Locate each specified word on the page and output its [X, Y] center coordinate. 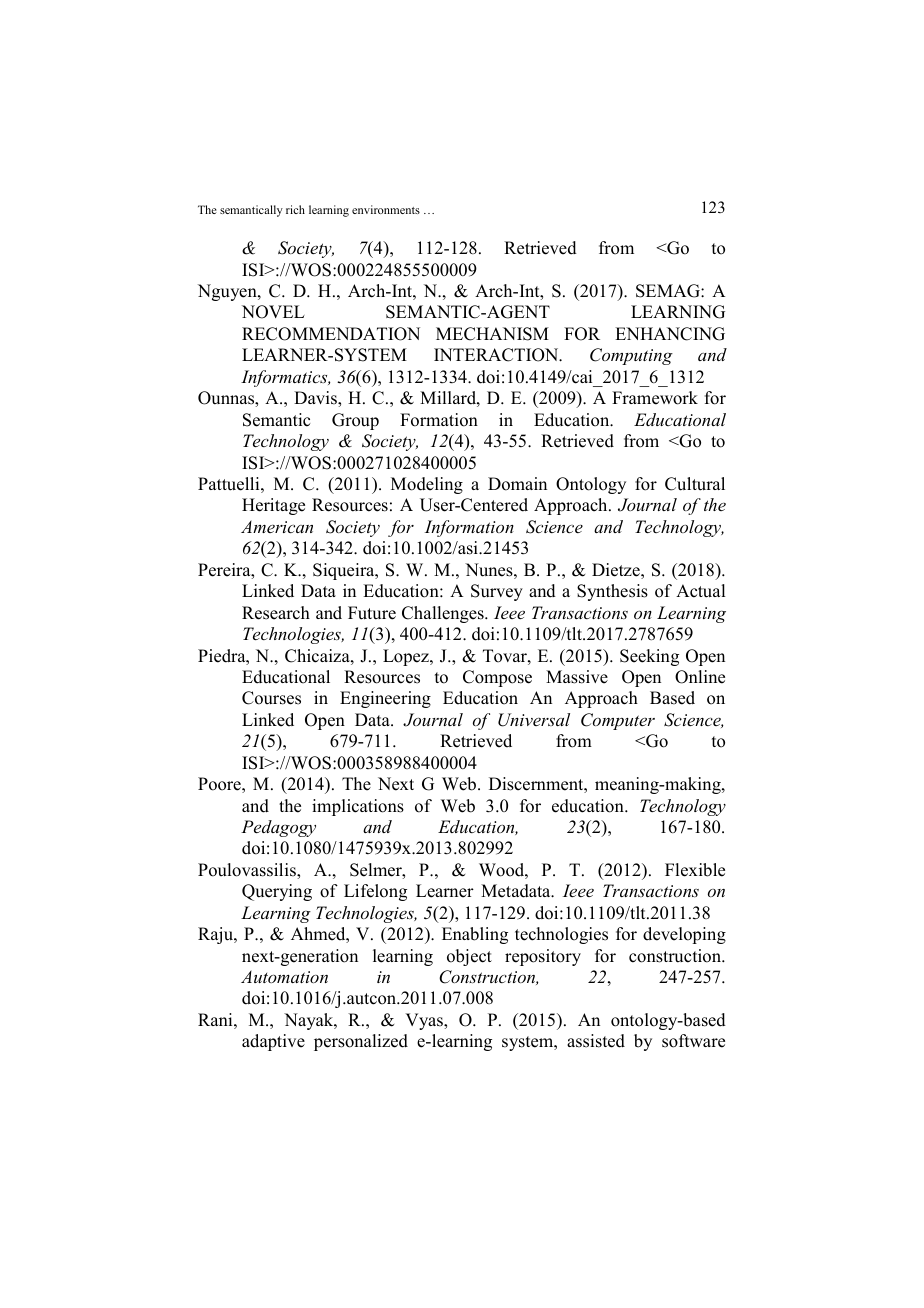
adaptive [273, 1042]
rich [295, 209]
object [469, 957]
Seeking [649, 657]
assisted [596, 1041]
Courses [271, 698]
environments [386, 209]
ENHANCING [670, 334]
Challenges [444, 614]
